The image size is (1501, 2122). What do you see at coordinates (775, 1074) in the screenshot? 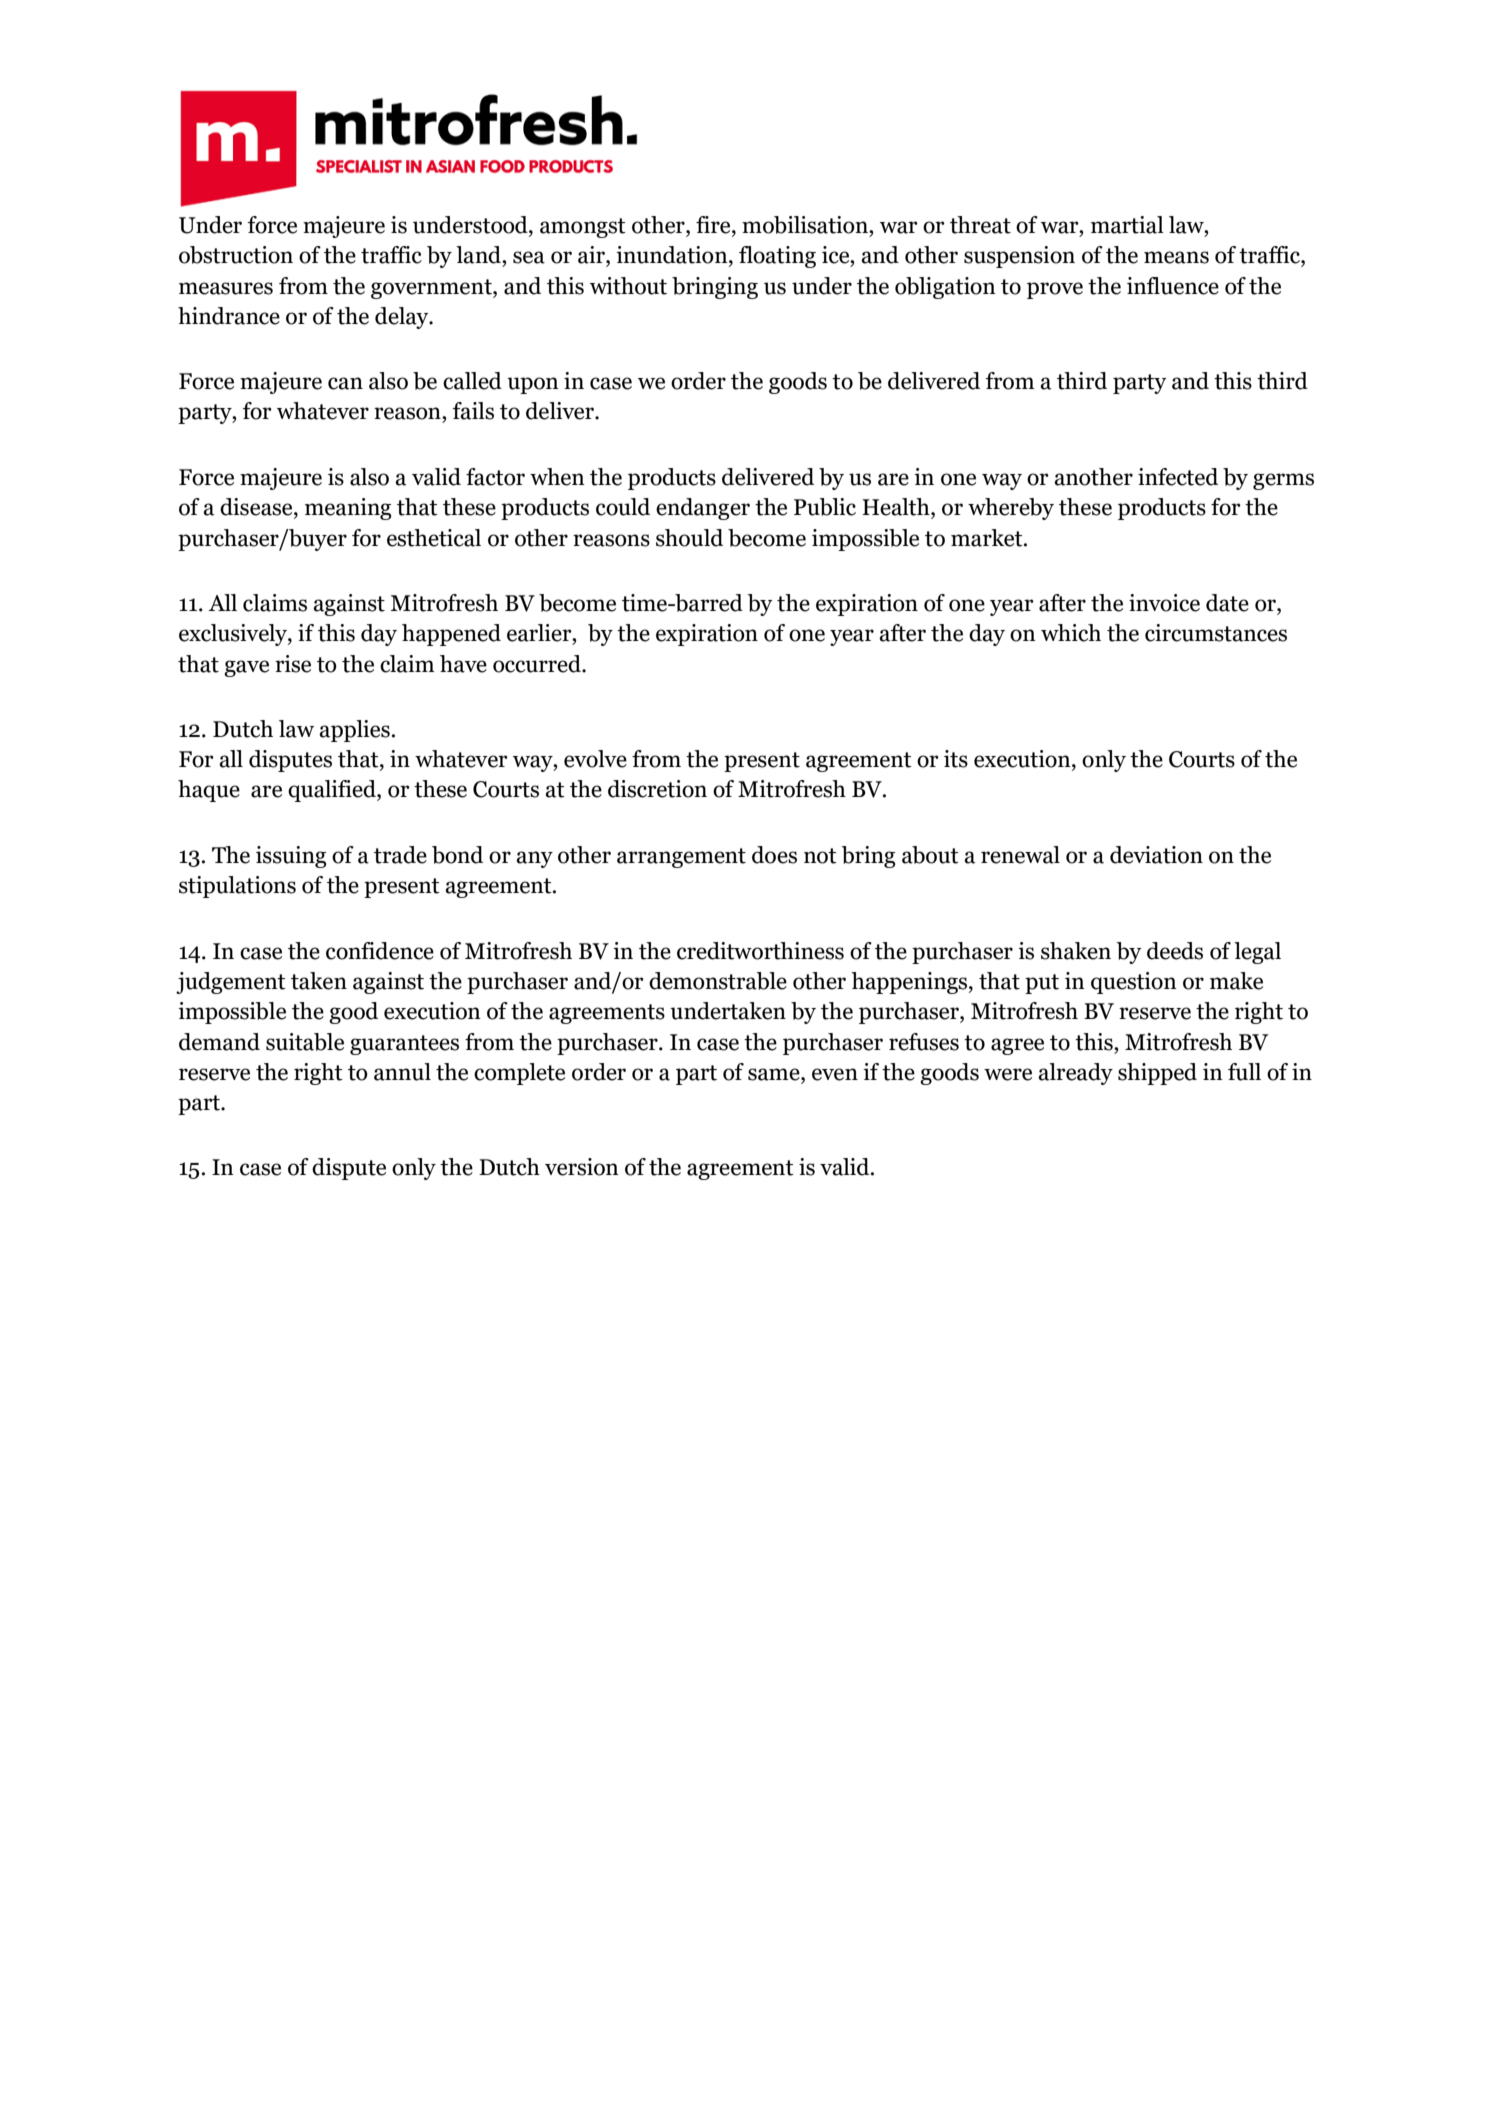
I see `same` at bounding box center [775, 1074].
